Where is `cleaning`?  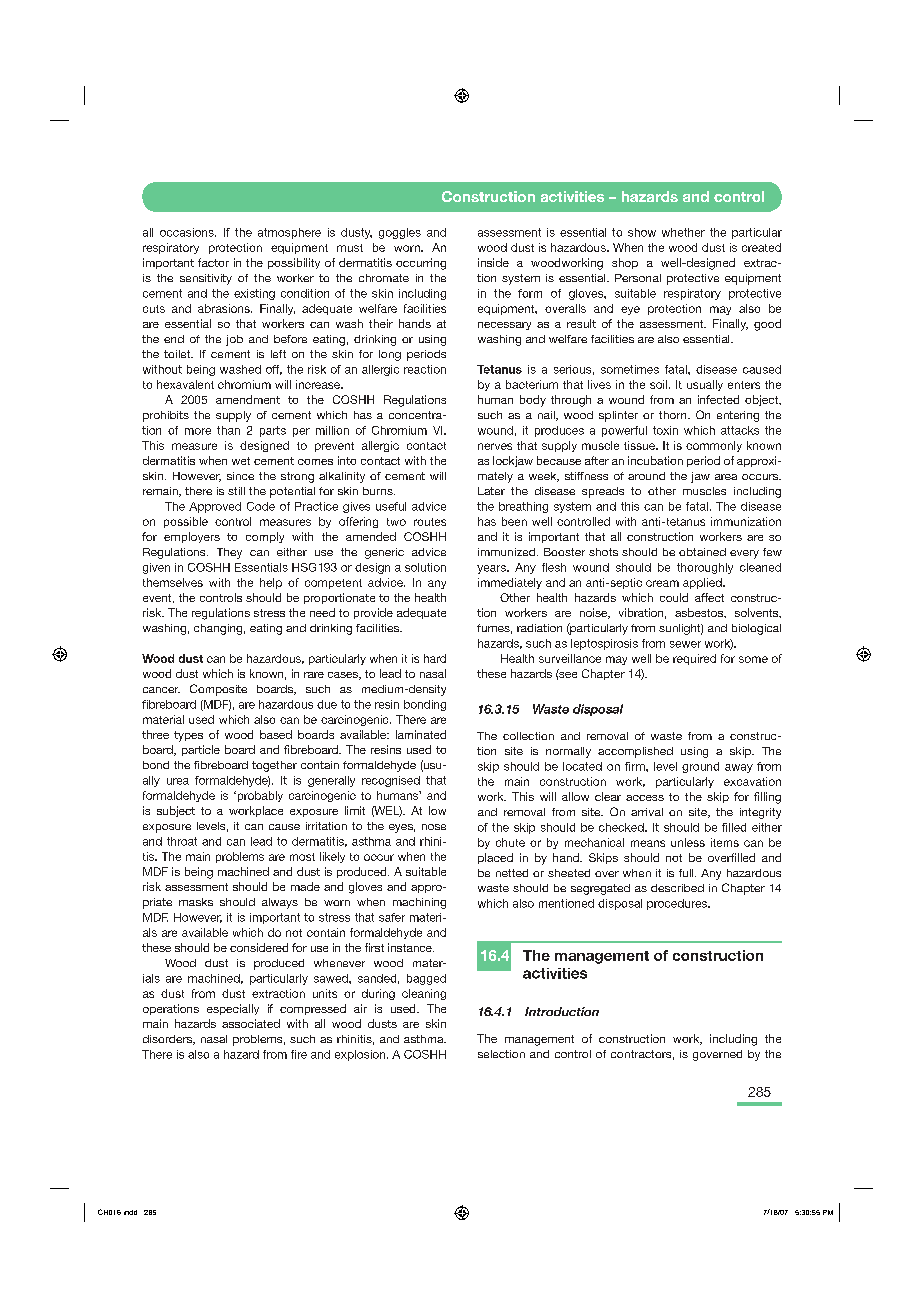
cleaning is located at coordinates (424, 994).
